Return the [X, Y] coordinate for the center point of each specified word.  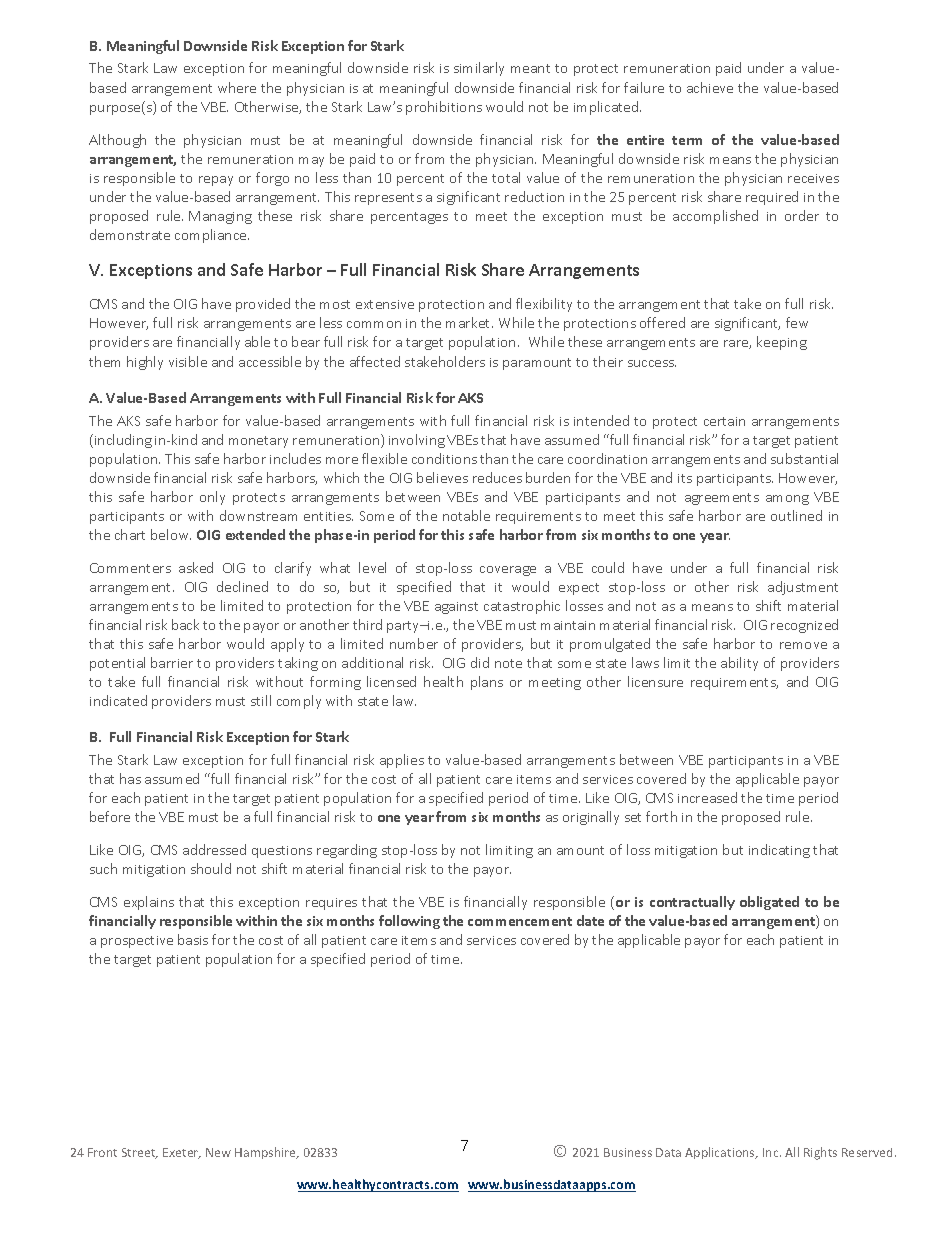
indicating [779, 851]
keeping [782, 343]
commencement [520, 921]
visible [188, 361]
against [456, 608]
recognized [804, 626]
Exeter [182, 1153]
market [469, 322]
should [211, 868]
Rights [820, 1153]
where [237, 87]
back [185, 624]
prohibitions [444, 108]
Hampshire [266, 1153]
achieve [710, 87]
